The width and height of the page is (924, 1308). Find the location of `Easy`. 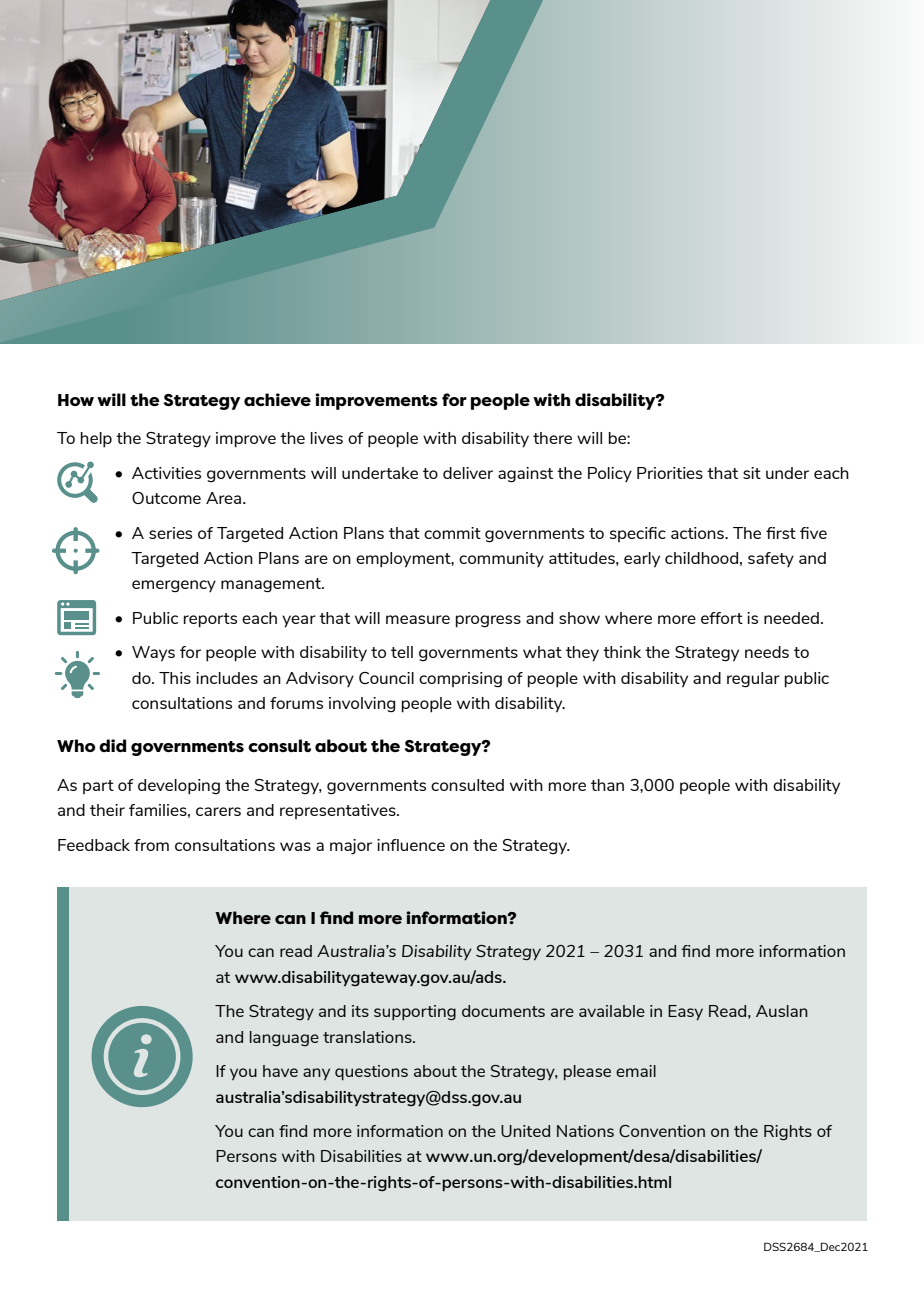

Easy is located at coordinates (685, 1012).
